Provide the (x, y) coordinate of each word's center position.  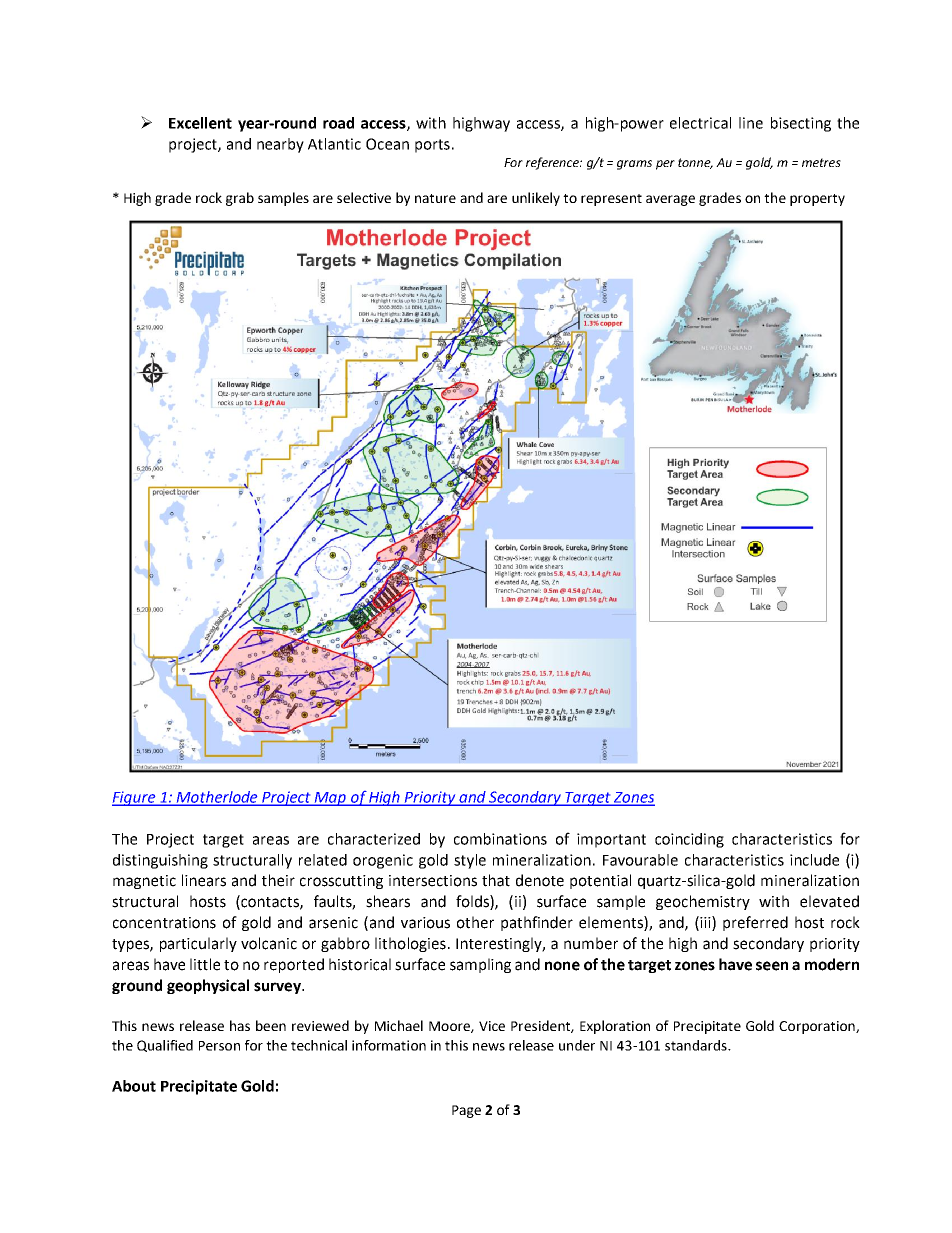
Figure (135, 798)
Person (219, 1046)
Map (331, 799)
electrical (700, 123)
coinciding (689, 840)
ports (432, 146)
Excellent (200, 123)
